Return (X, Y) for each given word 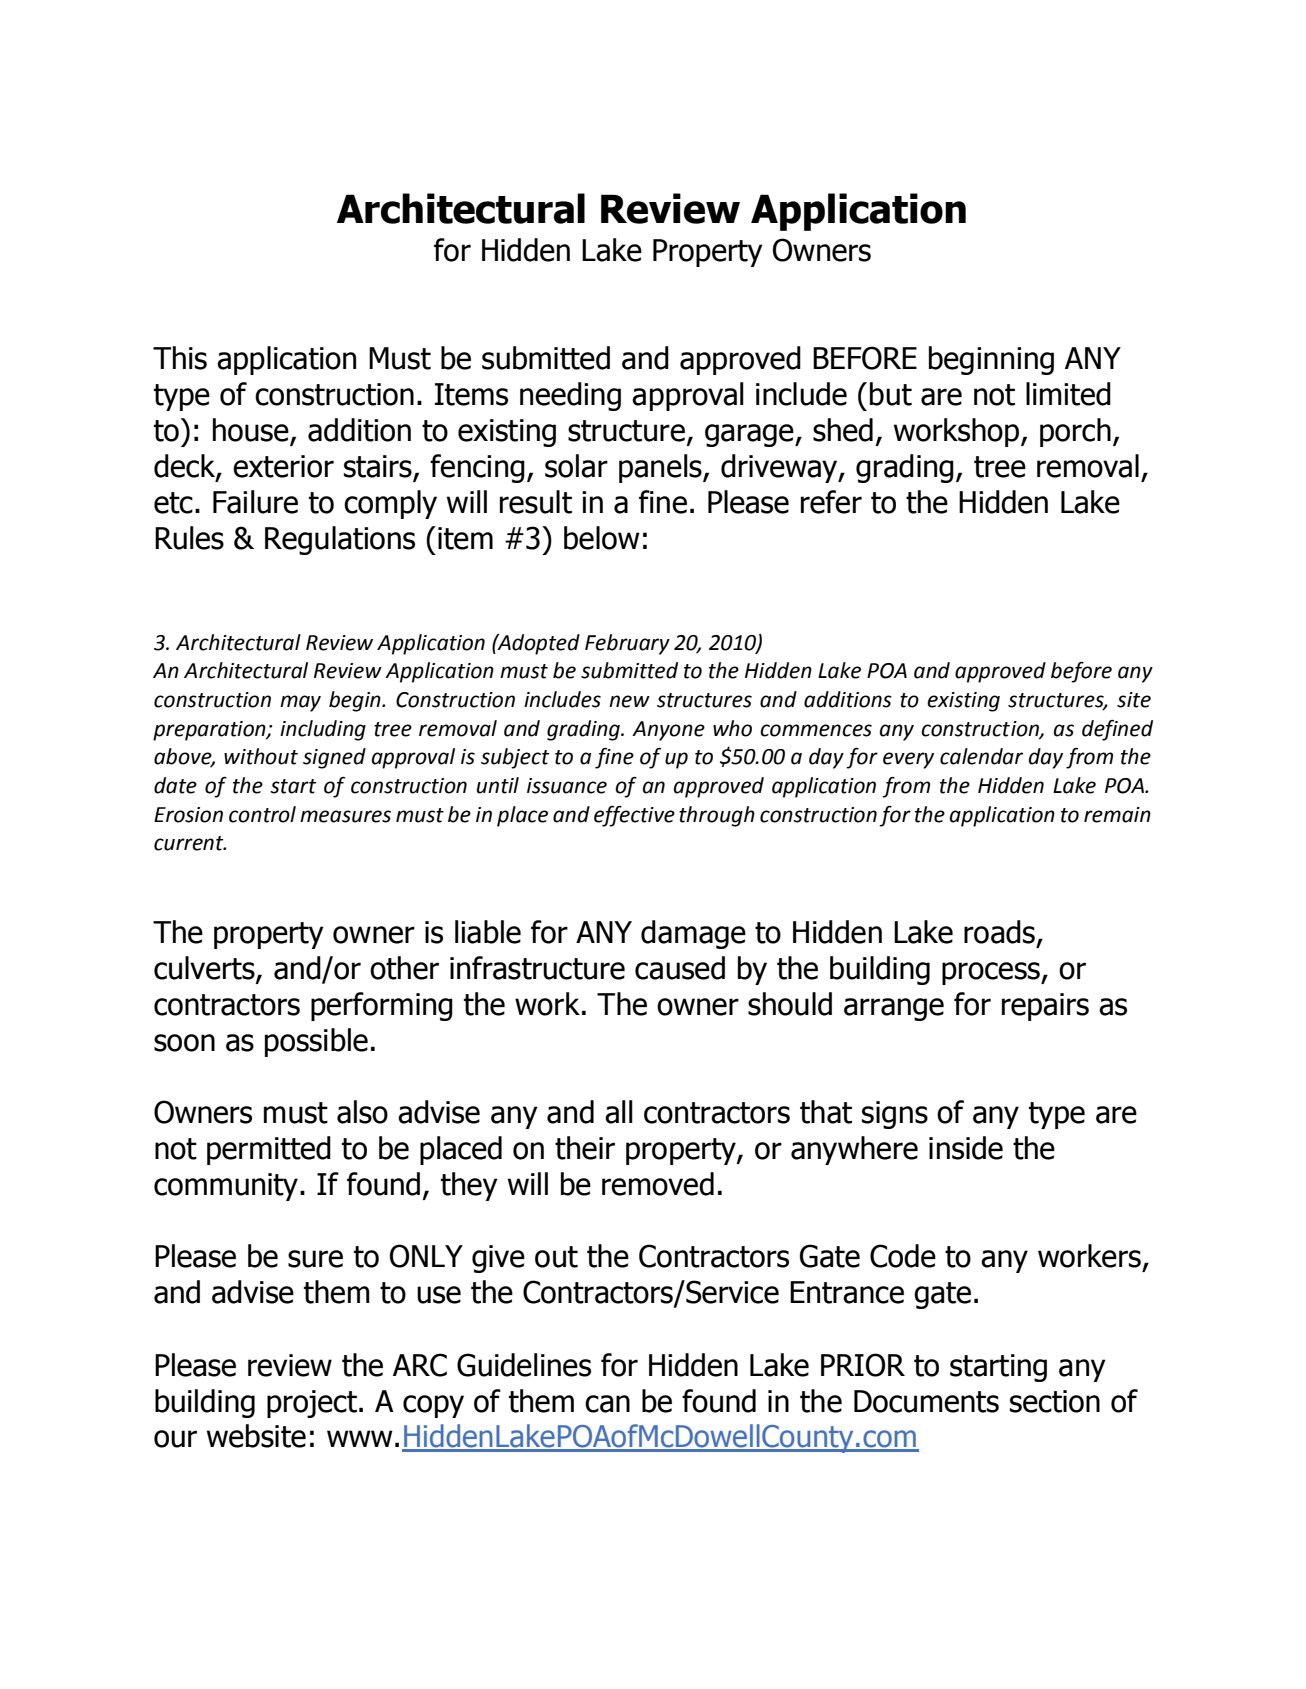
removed (658, 1184)
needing (570, 396)
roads (999, 932)
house (252, 431)
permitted (269, 1150)
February (627, 644)
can (607, 1404)
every (908, 760)
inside (966, 1148)
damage (693, 934)
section (1055, 1401)
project (312, 1404)
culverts (205, 969)
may (300, 703)
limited (1068, 394)
